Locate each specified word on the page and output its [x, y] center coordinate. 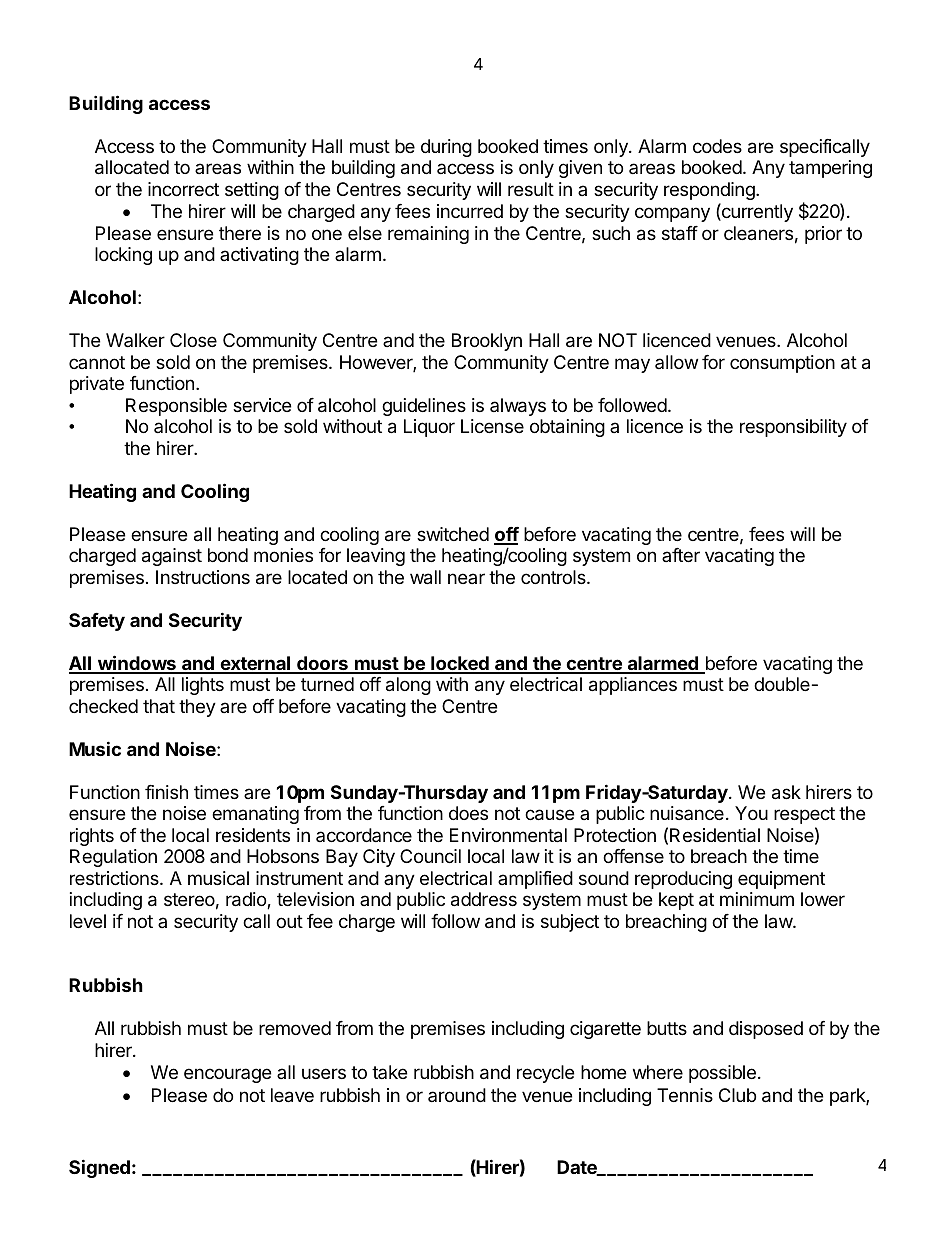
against [172, 557]
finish [166, 792]
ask [786, 792]
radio [247, 900]
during [446, 148]
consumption [782, 364]
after [681, 555]
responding [710, 191]
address [484, 899]
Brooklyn [487, 342]
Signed [99, 1168]
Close [193, 340]
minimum [757, 899]
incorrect [183, 189]
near [466, 578]
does [468, 813]
